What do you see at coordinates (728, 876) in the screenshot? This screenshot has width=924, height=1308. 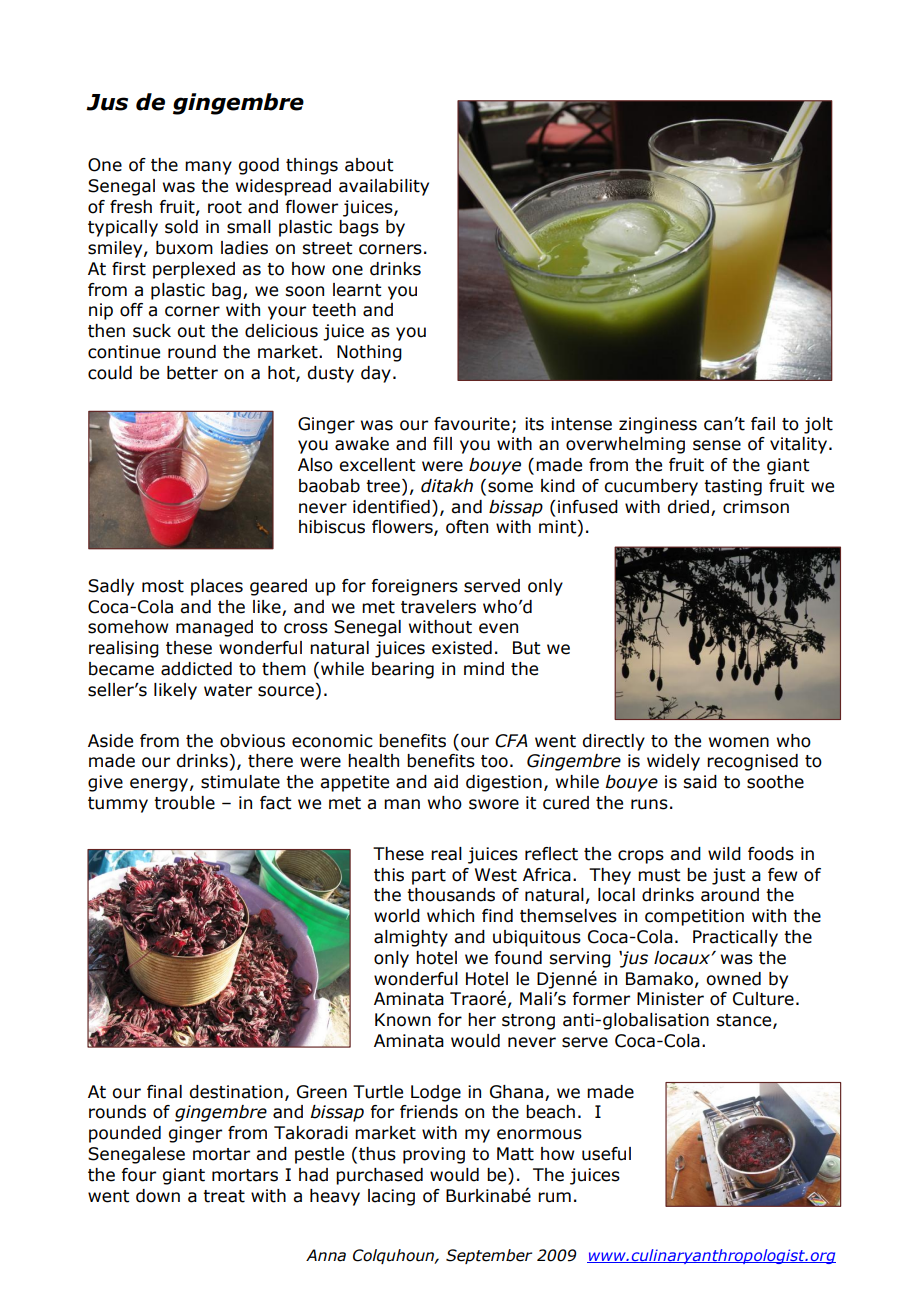 I see `just` at bounding box center [728, 876].
